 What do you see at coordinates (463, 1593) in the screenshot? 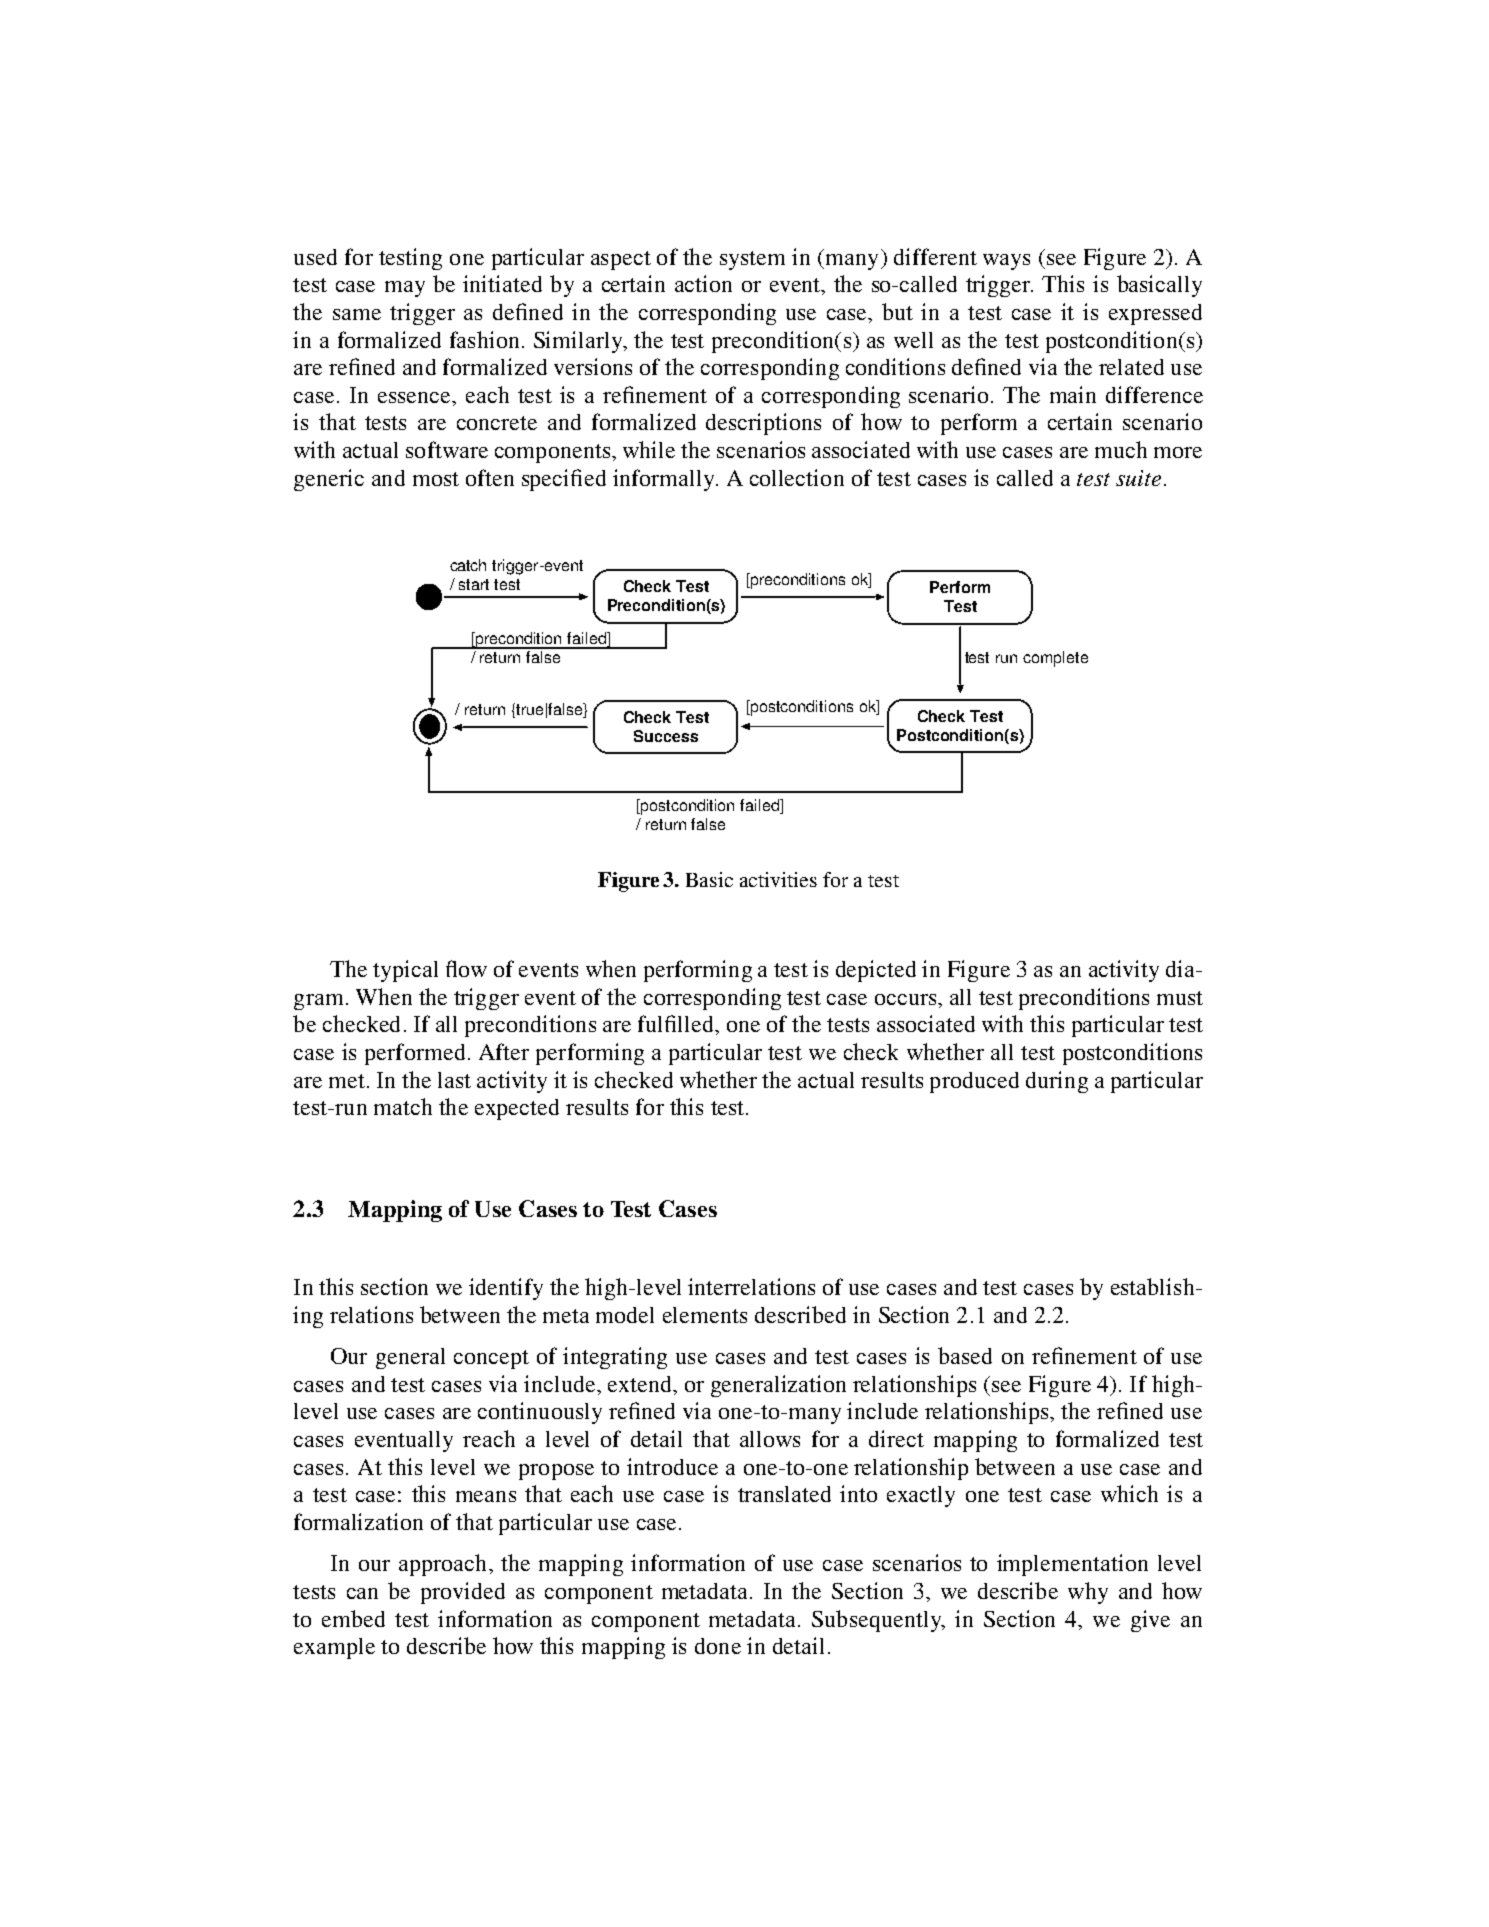
I see `provided` at bounding box center [463, 1593].
